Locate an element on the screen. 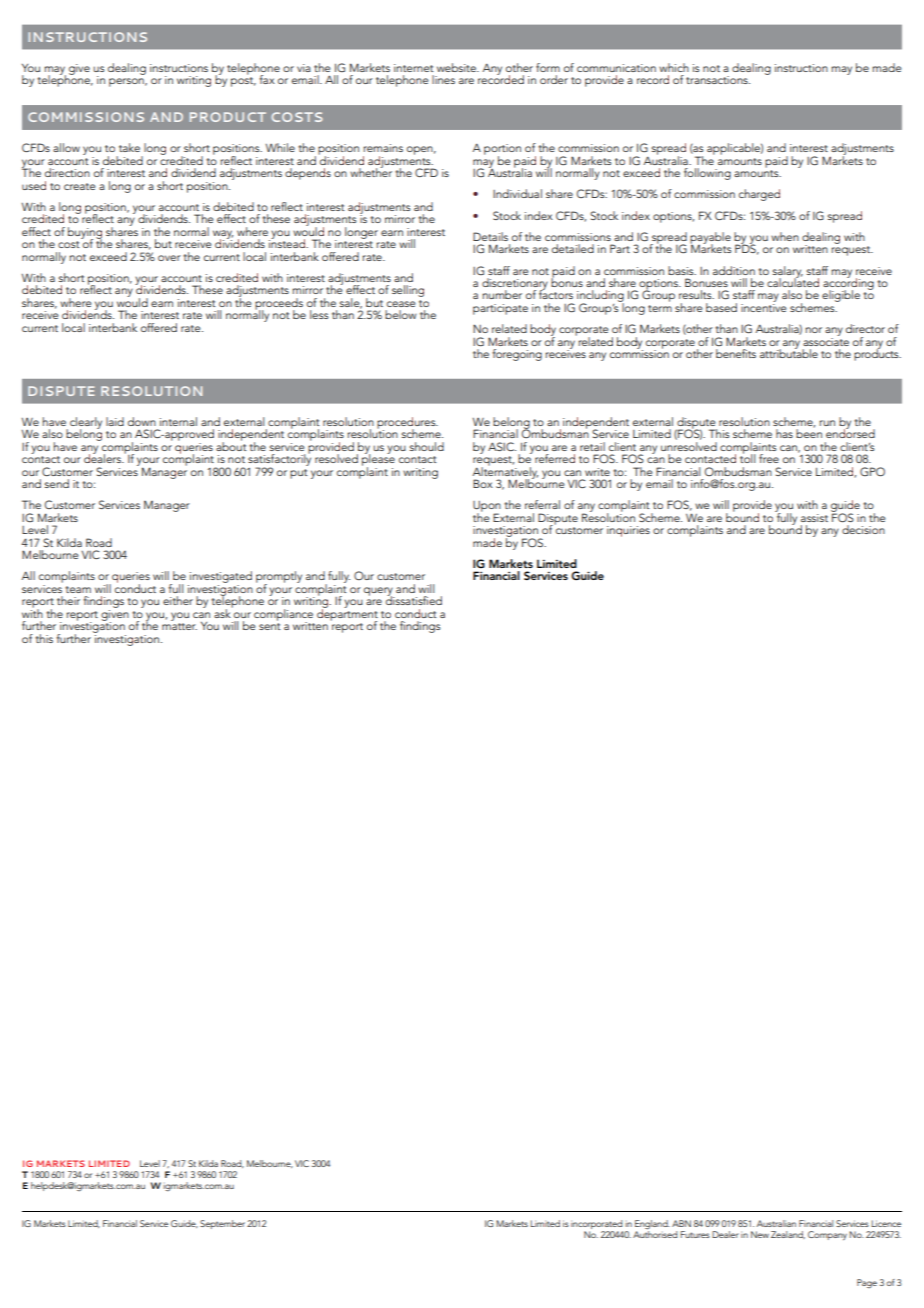 The width and height of the screenshot is (924, 1308). England is located at coordinates (652, 1226).
